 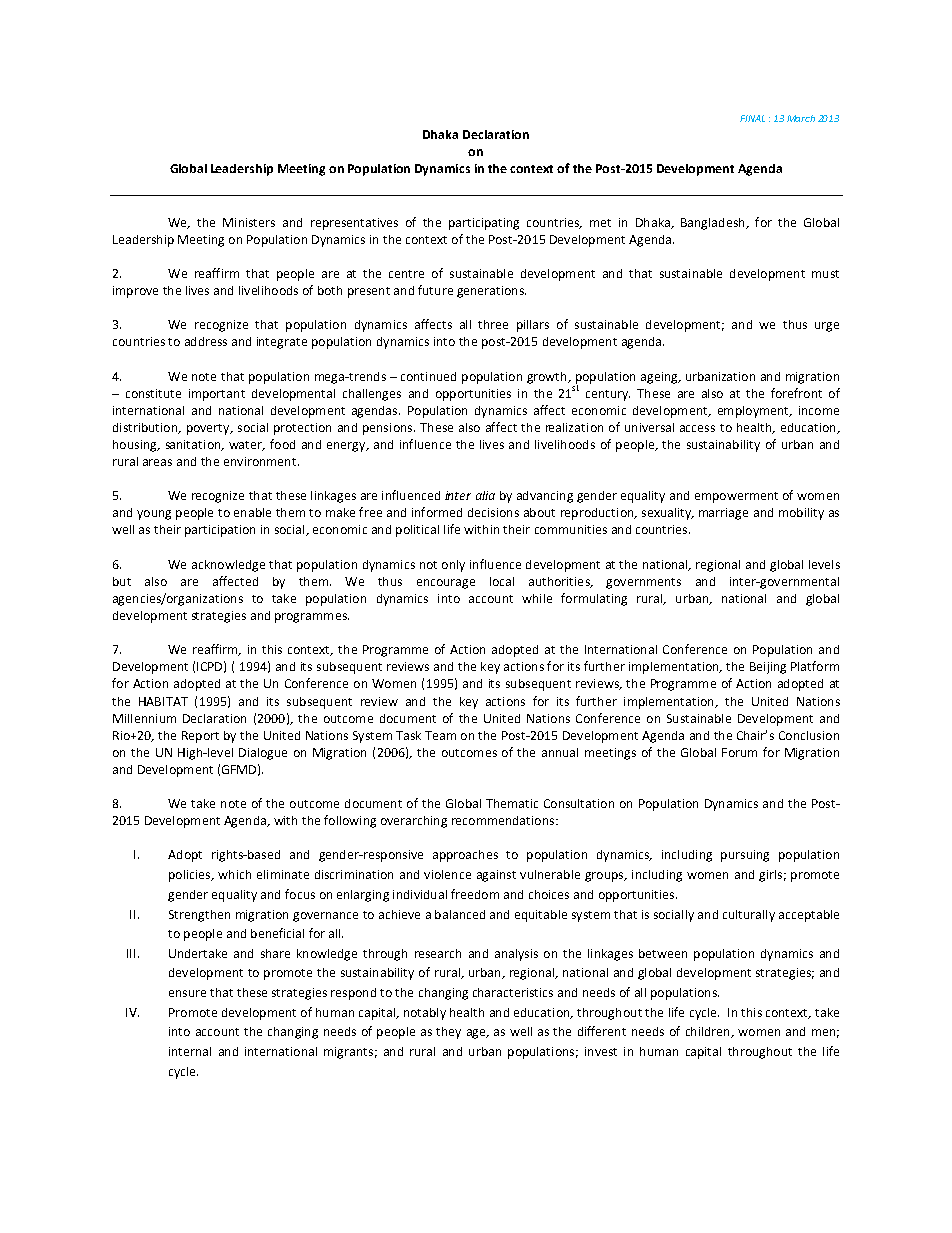 I want to click on address, so click(x=206, y=341).
